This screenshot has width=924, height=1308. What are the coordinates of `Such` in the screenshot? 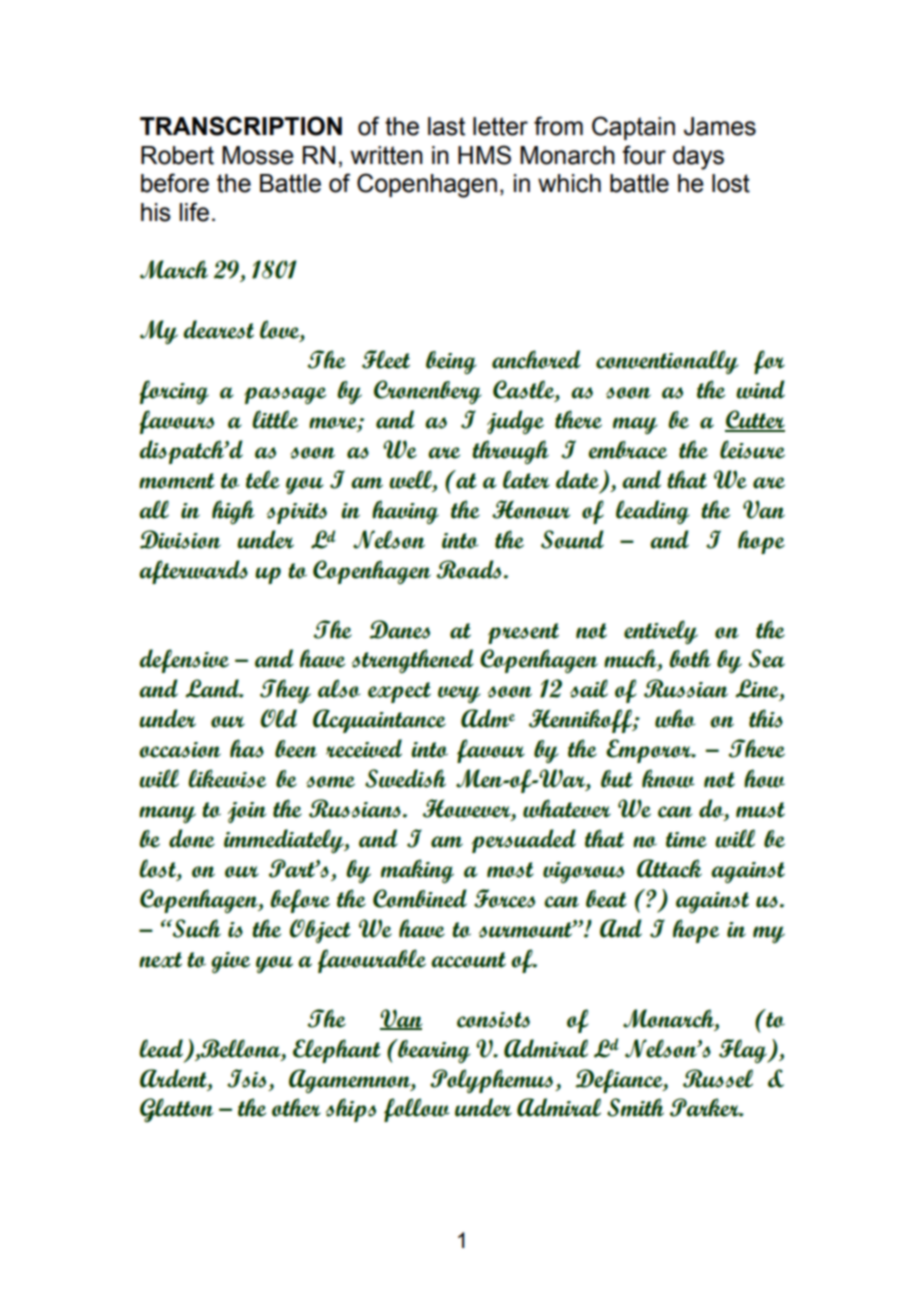 It's located at (196, 928).
